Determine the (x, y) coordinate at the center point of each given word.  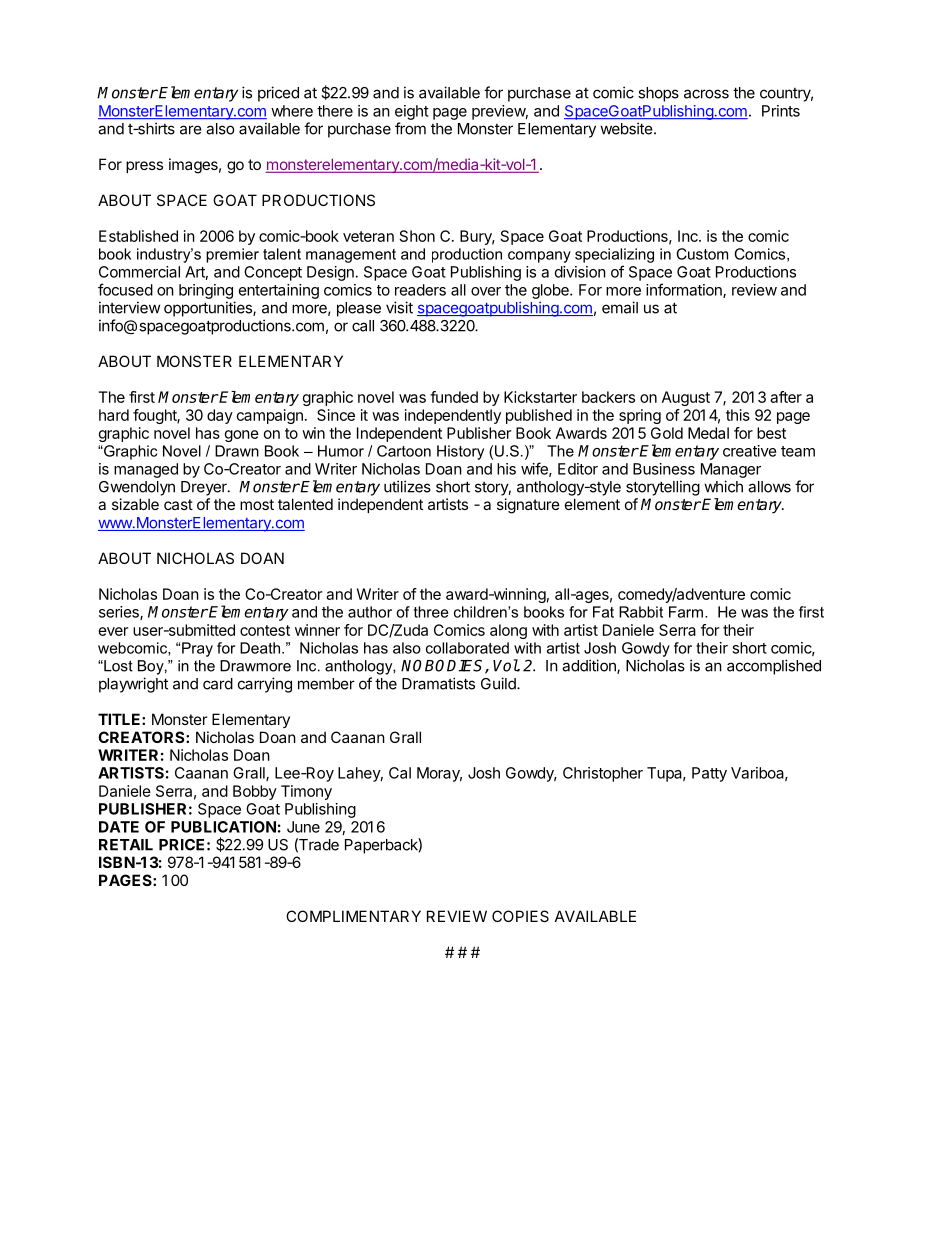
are (191, 130)
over (486, 291)
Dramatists (438, 683)
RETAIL (126, 845)
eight (412, 112)
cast (178, 504)
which (723, 486)
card (218, 684)
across (706, 94)
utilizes (407, 486)
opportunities (209, 309)
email (620, 307)
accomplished (774, 667)
